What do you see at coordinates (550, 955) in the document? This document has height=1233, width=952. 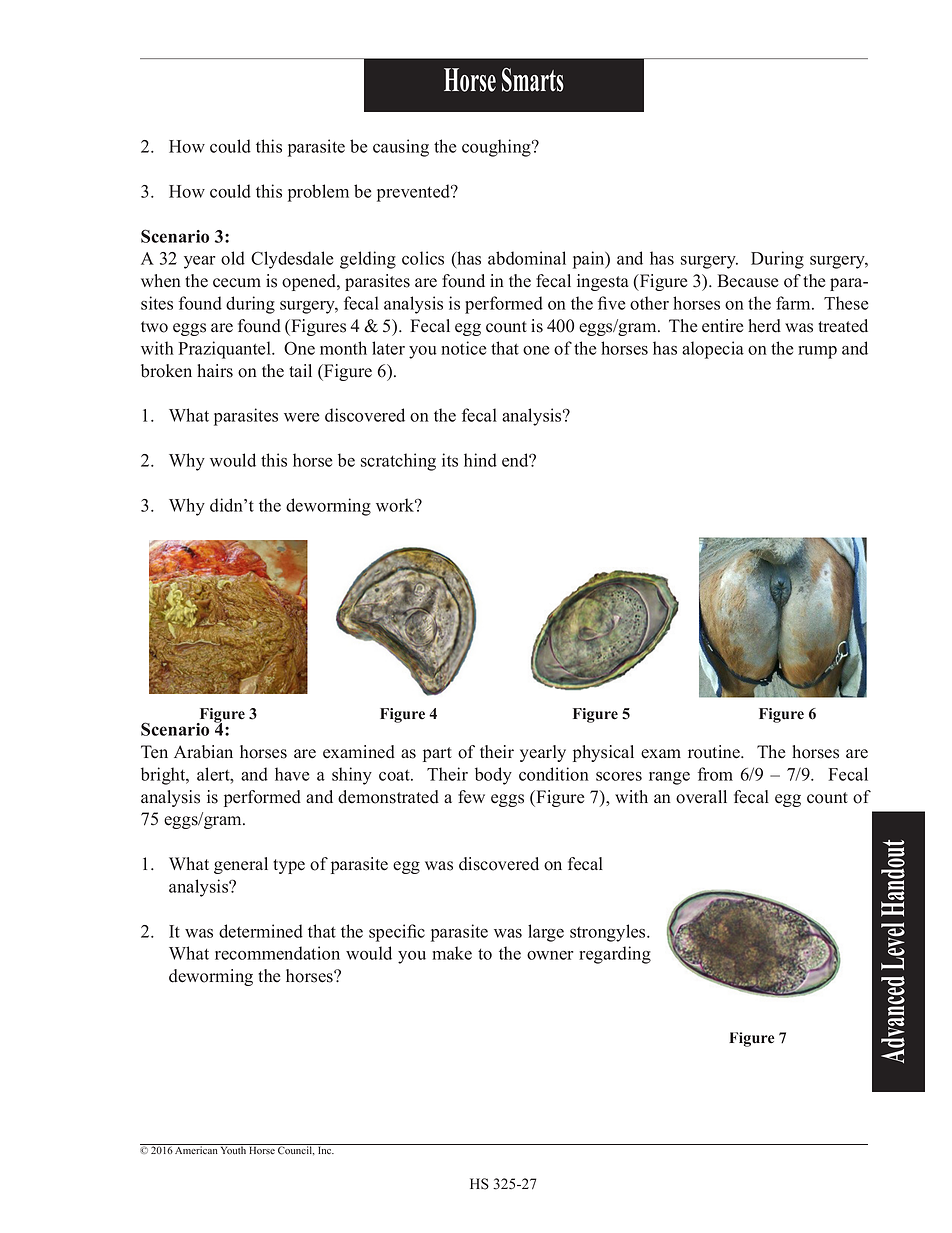 I see `owner` at bounding box center [550, 955].
